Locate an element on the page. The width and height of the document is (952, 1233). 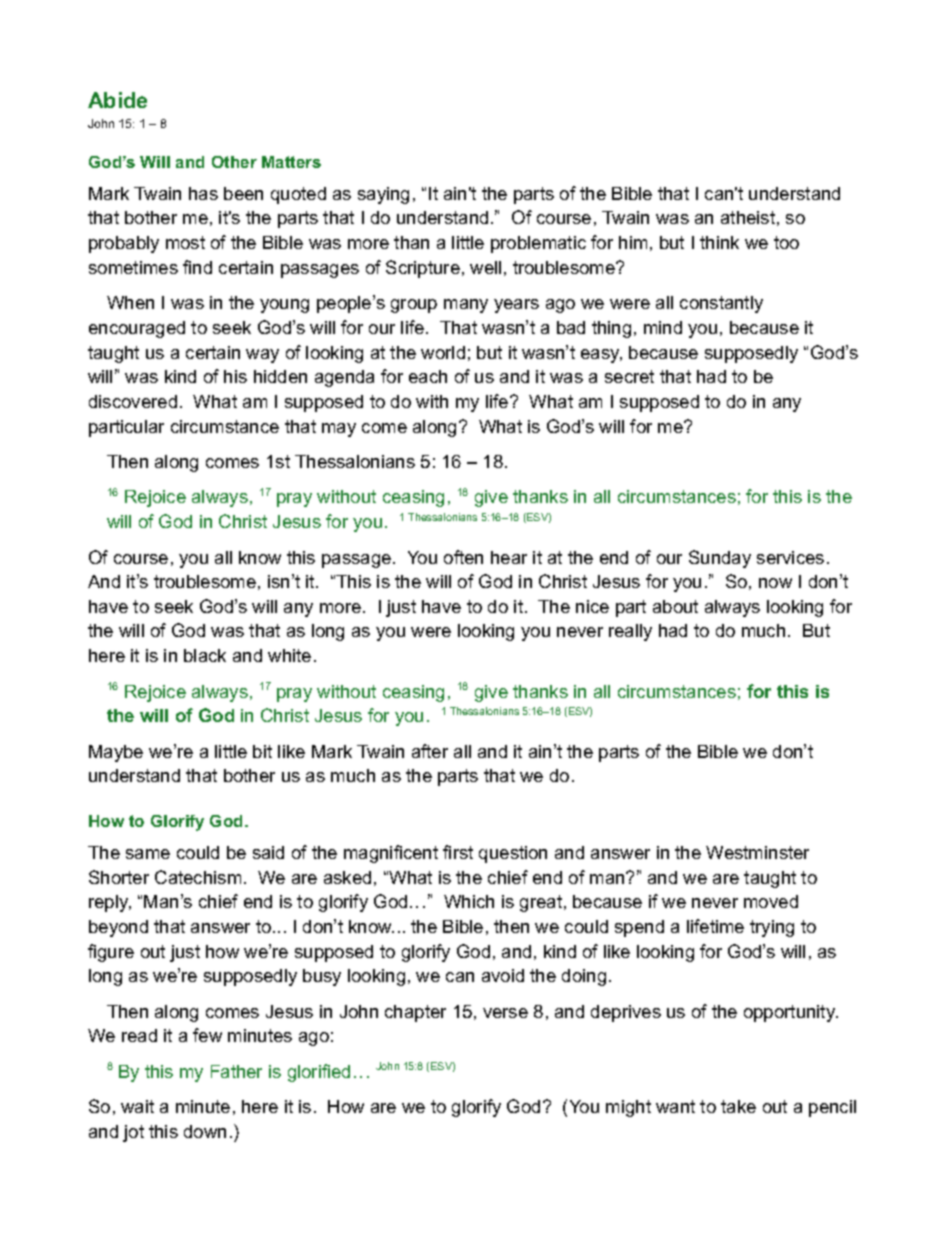
down is located at coordinates (205, 1131).
